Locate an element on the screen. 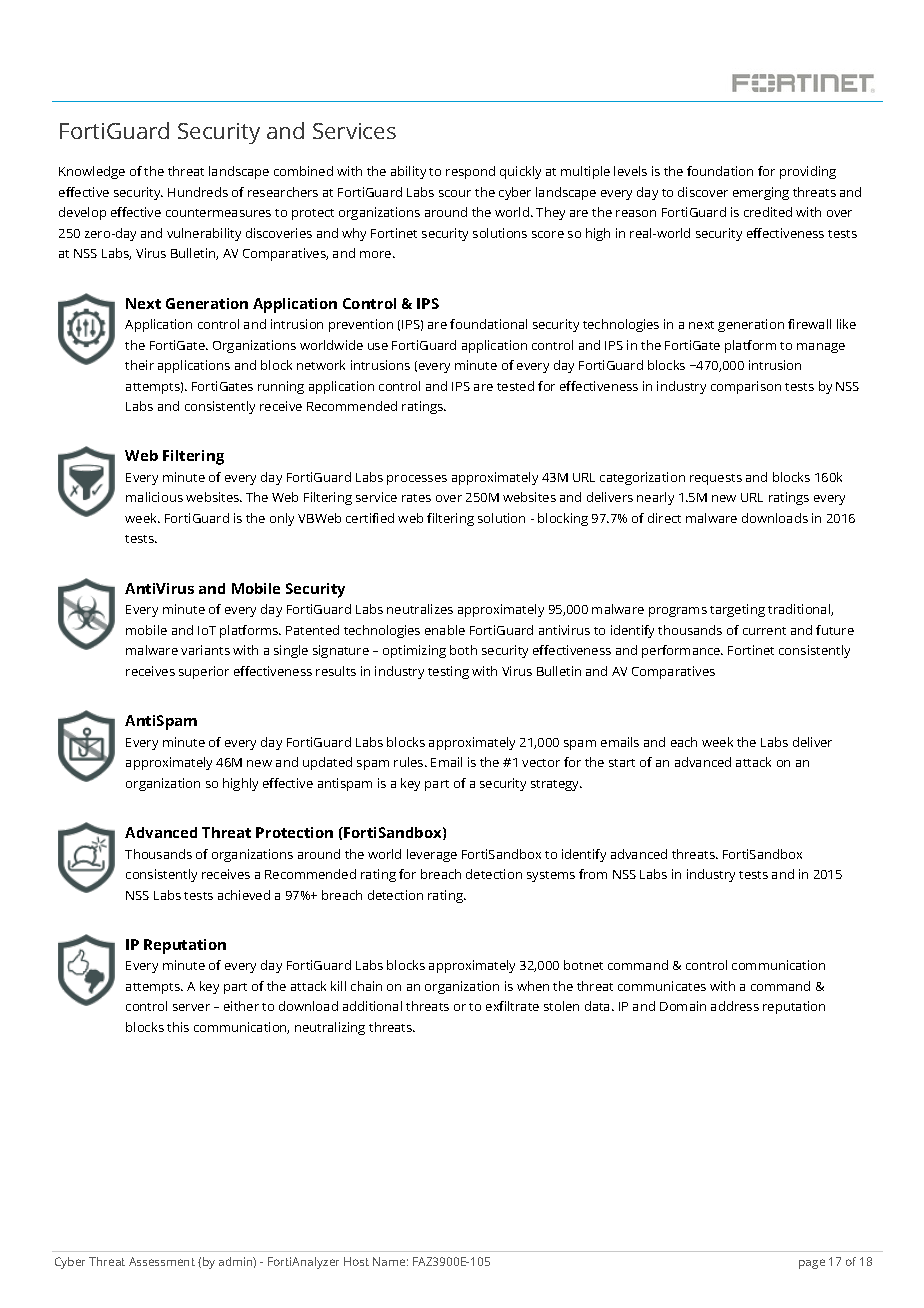 This screenshot has width=924, height=1308. targeting is located at coordinates (737, 610).
